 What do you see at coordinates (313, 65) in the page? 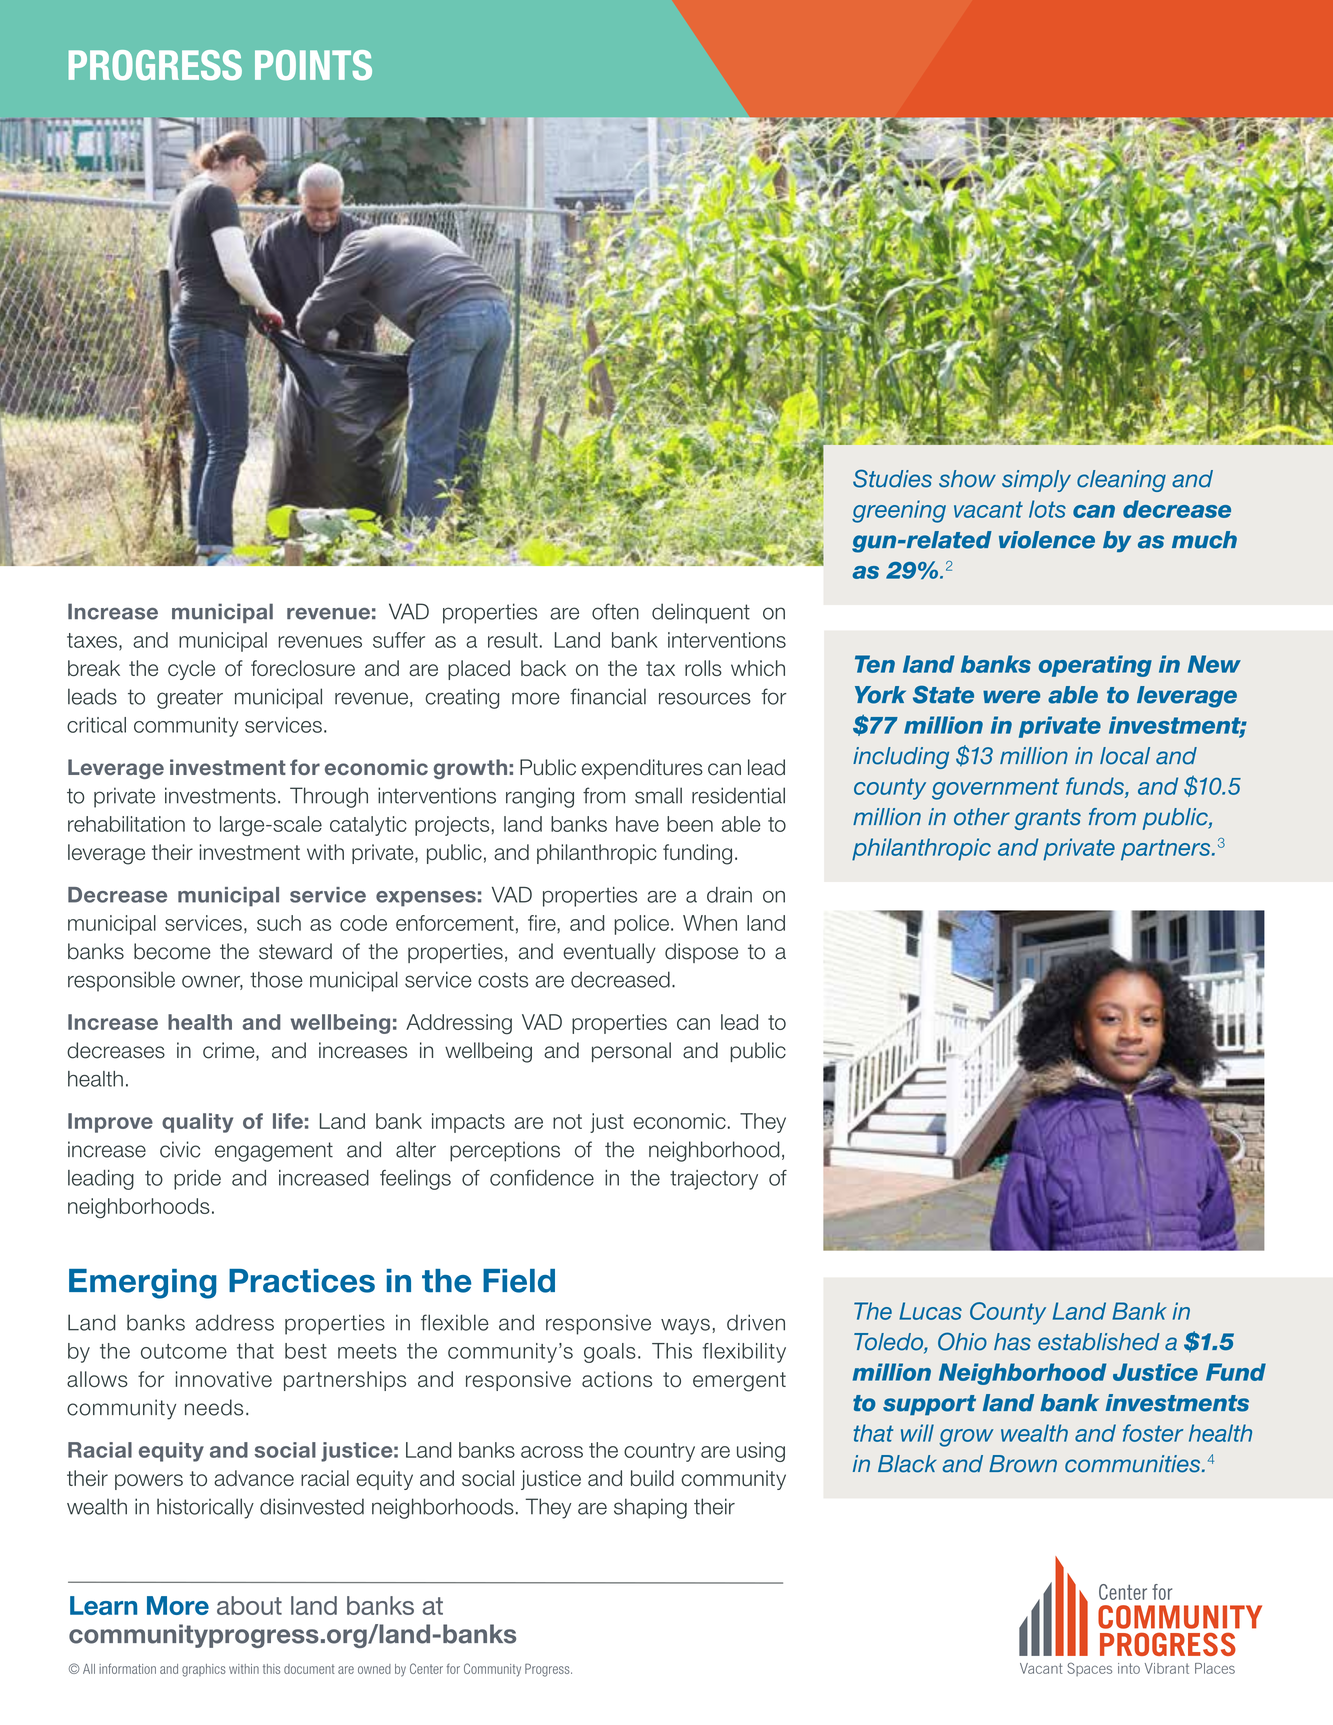
I see `POINTS` at bounding box center [313, 65].
